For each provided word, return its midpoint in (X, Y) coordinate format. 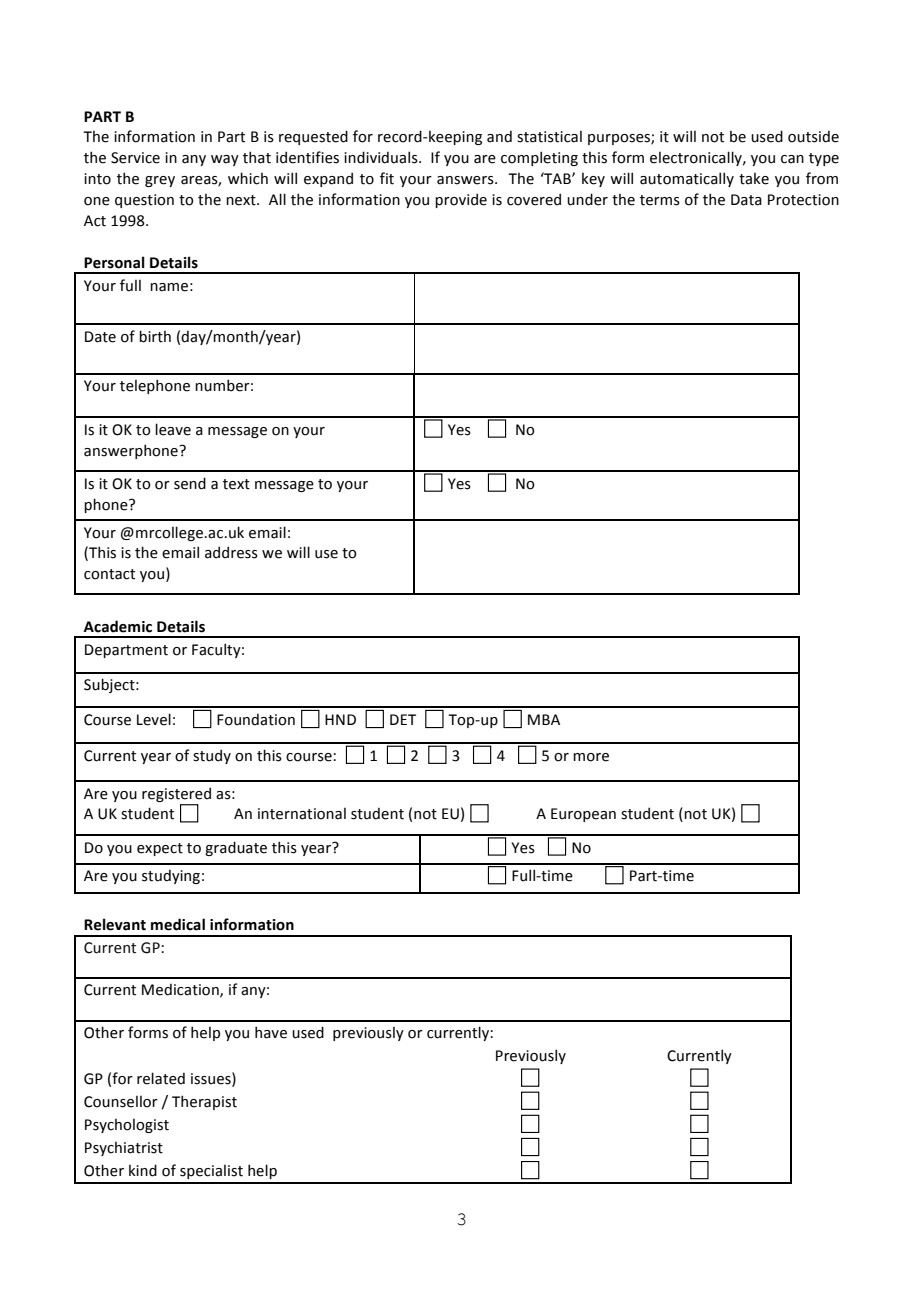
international (302, 814)
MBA (544, 719)
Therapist (204, 1102)
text (236, 484)
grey (160, 181)
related (161, 1078)
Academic (118, 626)
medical (178, 924)
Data (746, 200)
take (754, 179)
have (271, 1032)
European (583, 815)
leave (173, 429)
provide (461, 200)
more (591, 757)
